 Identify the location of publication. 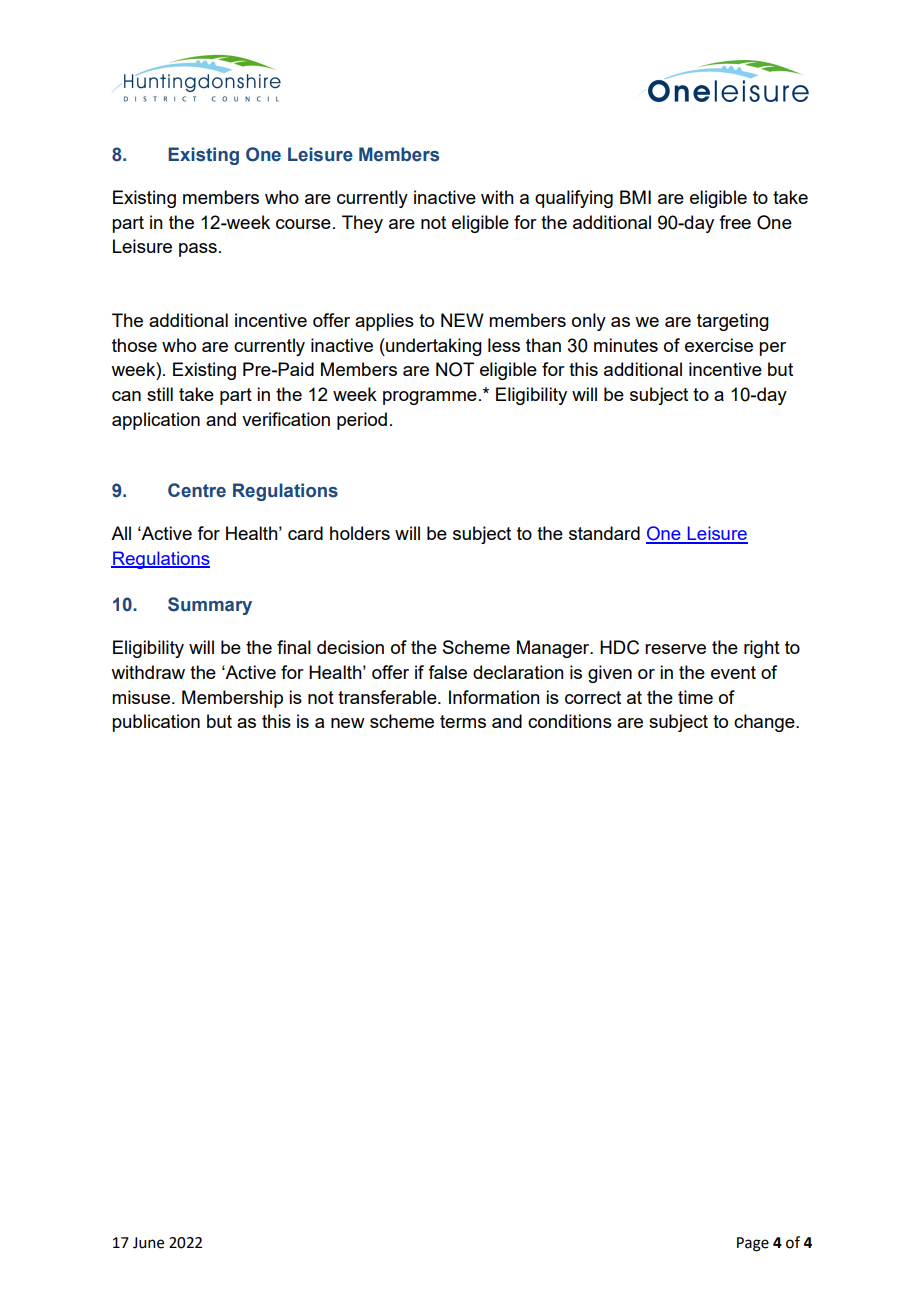
(156, 723).
